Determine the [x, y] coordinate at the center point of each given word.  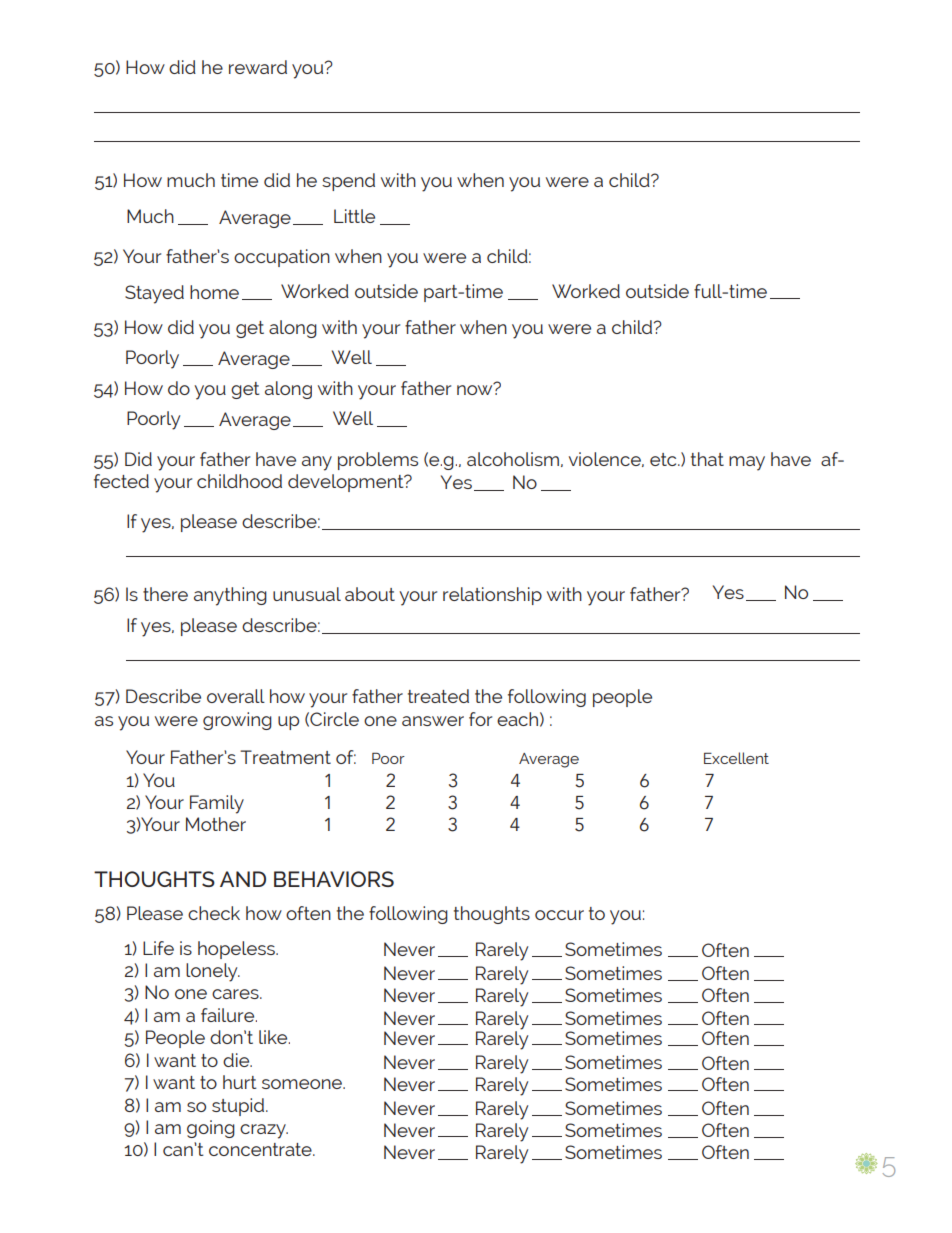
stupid [239, 1107]
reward [258, 67]
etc [664, 459]
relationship [492, 596]
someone [303, 1084]
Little [354, 216]
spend [348, 182]
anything [230, 596]
